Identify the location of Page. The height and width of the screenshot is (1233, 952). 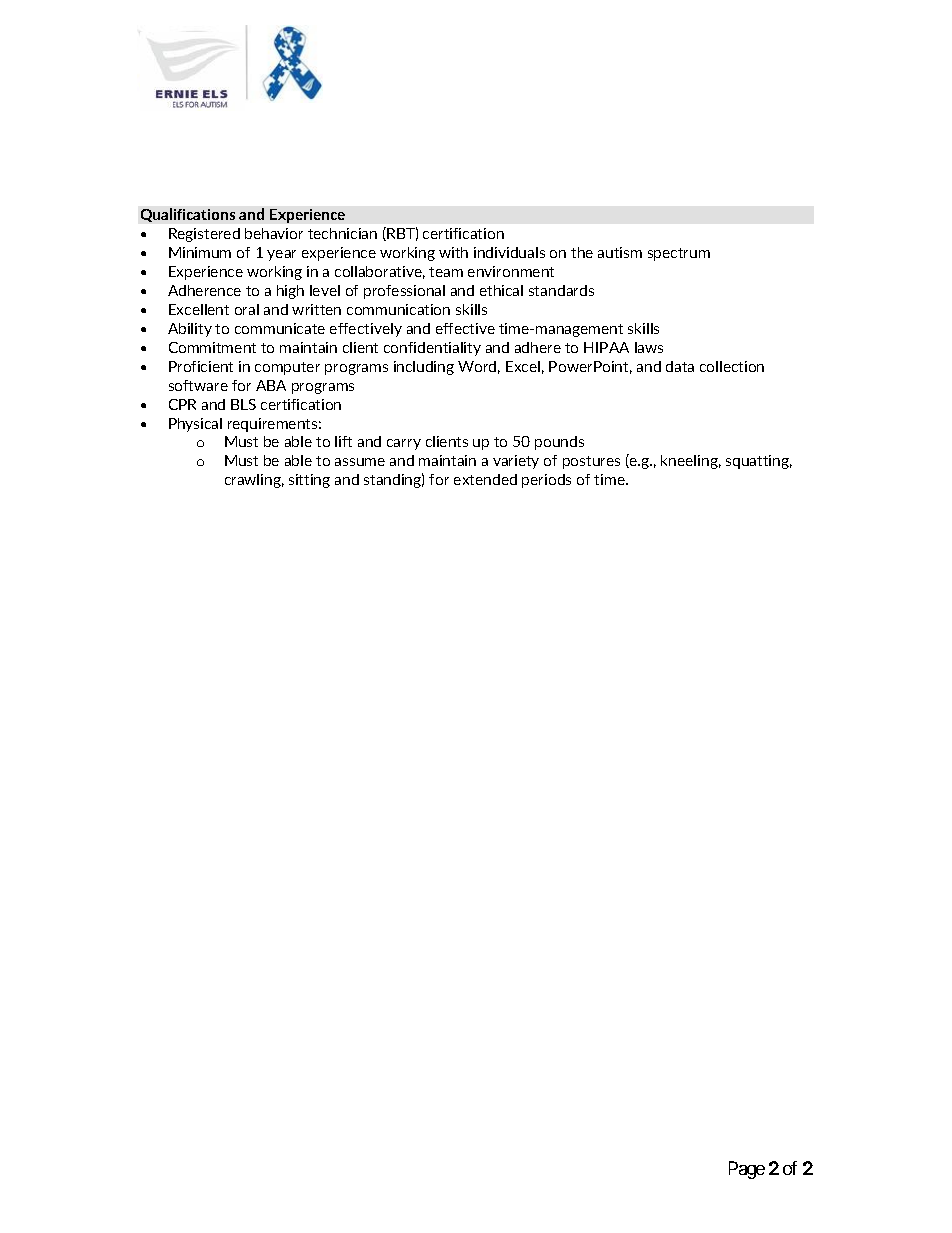
(747, 1170).
